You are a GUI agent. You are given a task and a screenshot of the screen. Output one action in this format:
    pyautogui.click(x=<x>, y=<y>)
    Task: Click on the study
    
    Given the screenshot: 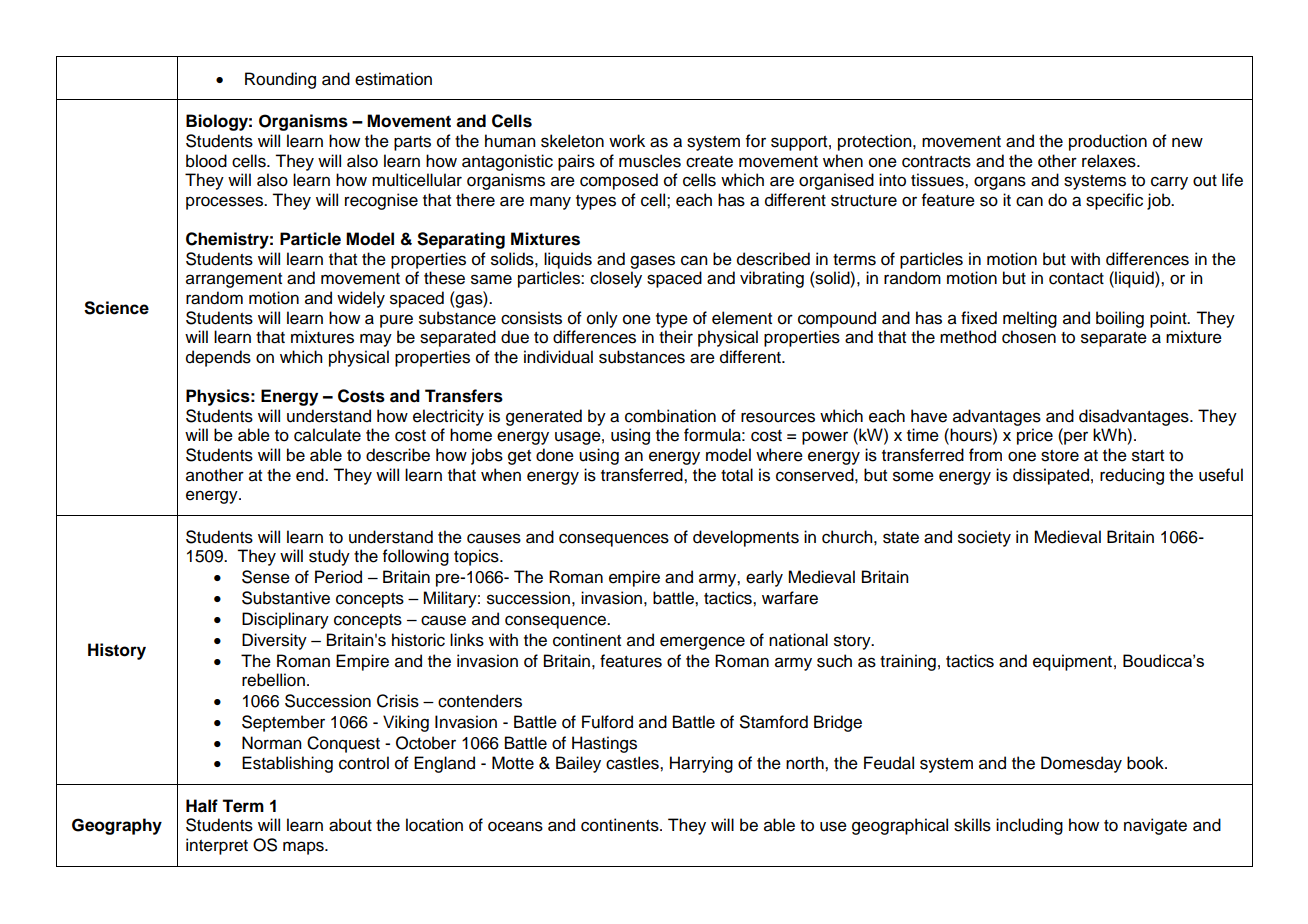 What is the action you would take?
    pyautogui.click(x=329, y=557)
